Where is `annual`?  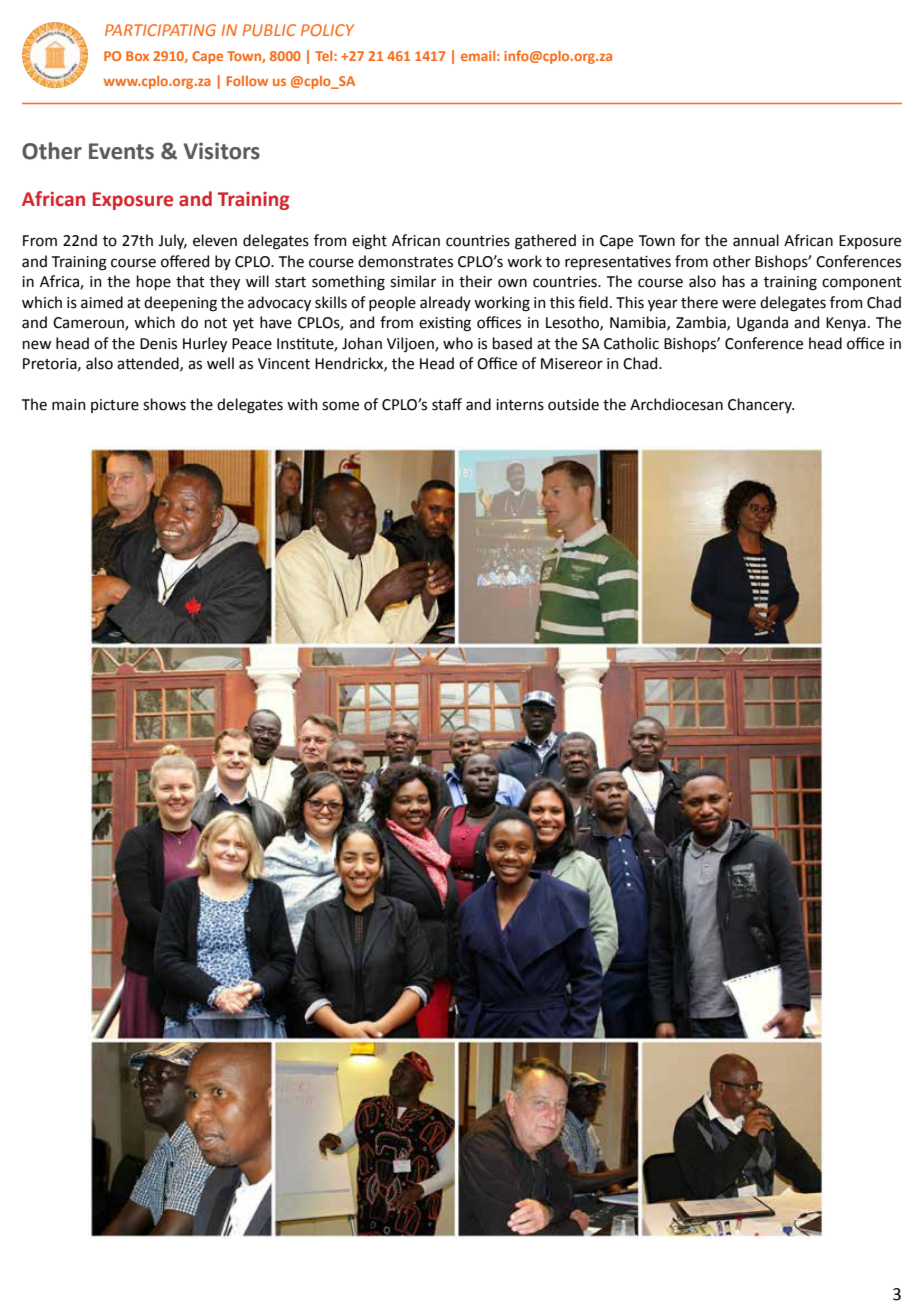 annual is located at coordinates (756, 240).
